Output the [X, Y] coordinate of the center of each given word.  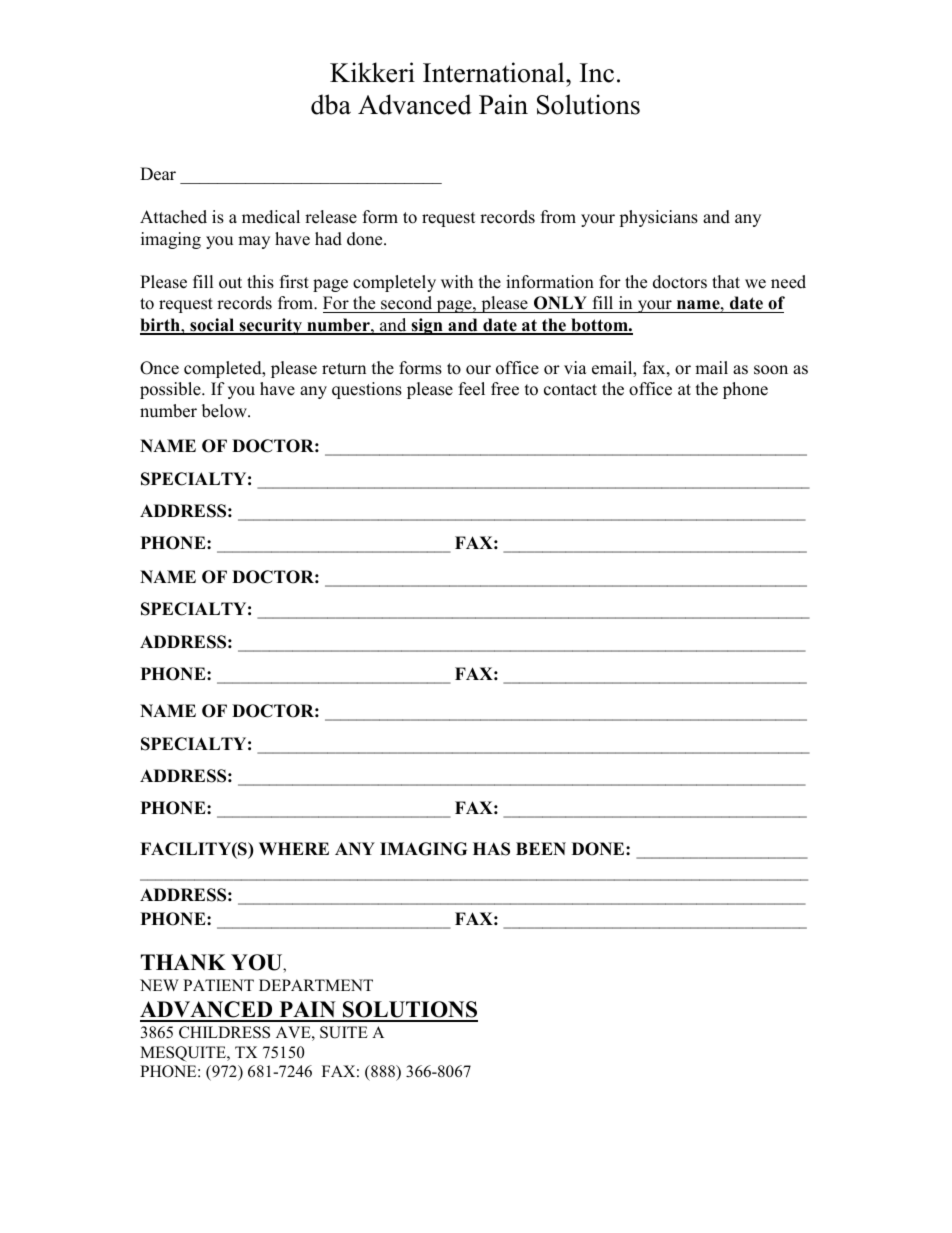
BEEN [541, 848]
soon [771, 370]
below [225, 411]
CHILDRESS [224, 1032]
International [495, 72]
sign [427, 326]
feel [472, 389]
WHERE [294, 848]
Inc [597, 73]
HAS [491, 849]
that [726, 281]
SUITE [344, 1032]
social [212, 326]
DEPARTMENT [316, 985]
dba [331, 104]
